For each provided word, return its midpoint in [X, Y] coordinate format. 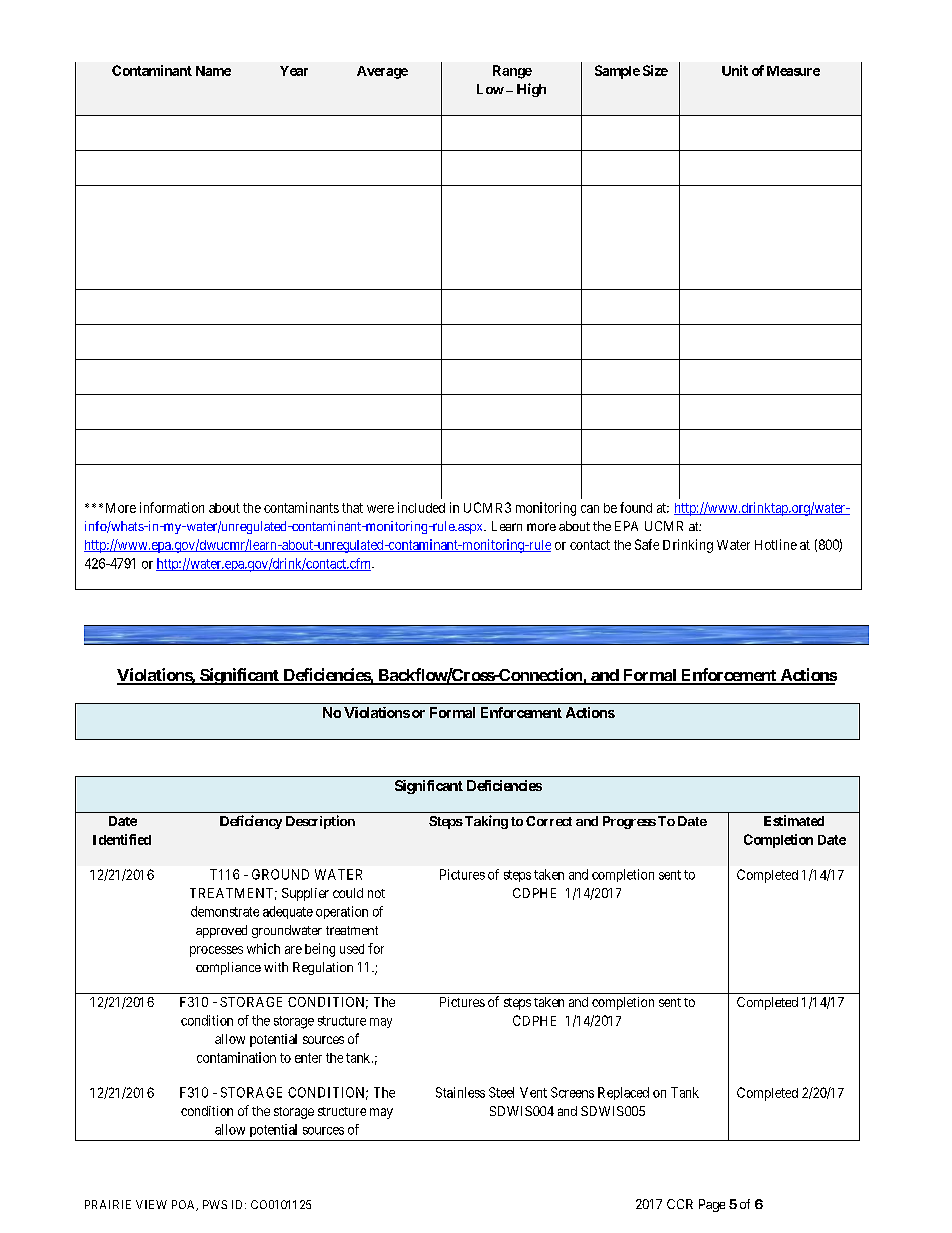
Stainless [460, 1092]
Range [512, 72]
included [421, 507]
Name [213, 71]
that [352, 508]
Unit [735, 70]
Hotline [776, 544]
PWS [215, 1204]
